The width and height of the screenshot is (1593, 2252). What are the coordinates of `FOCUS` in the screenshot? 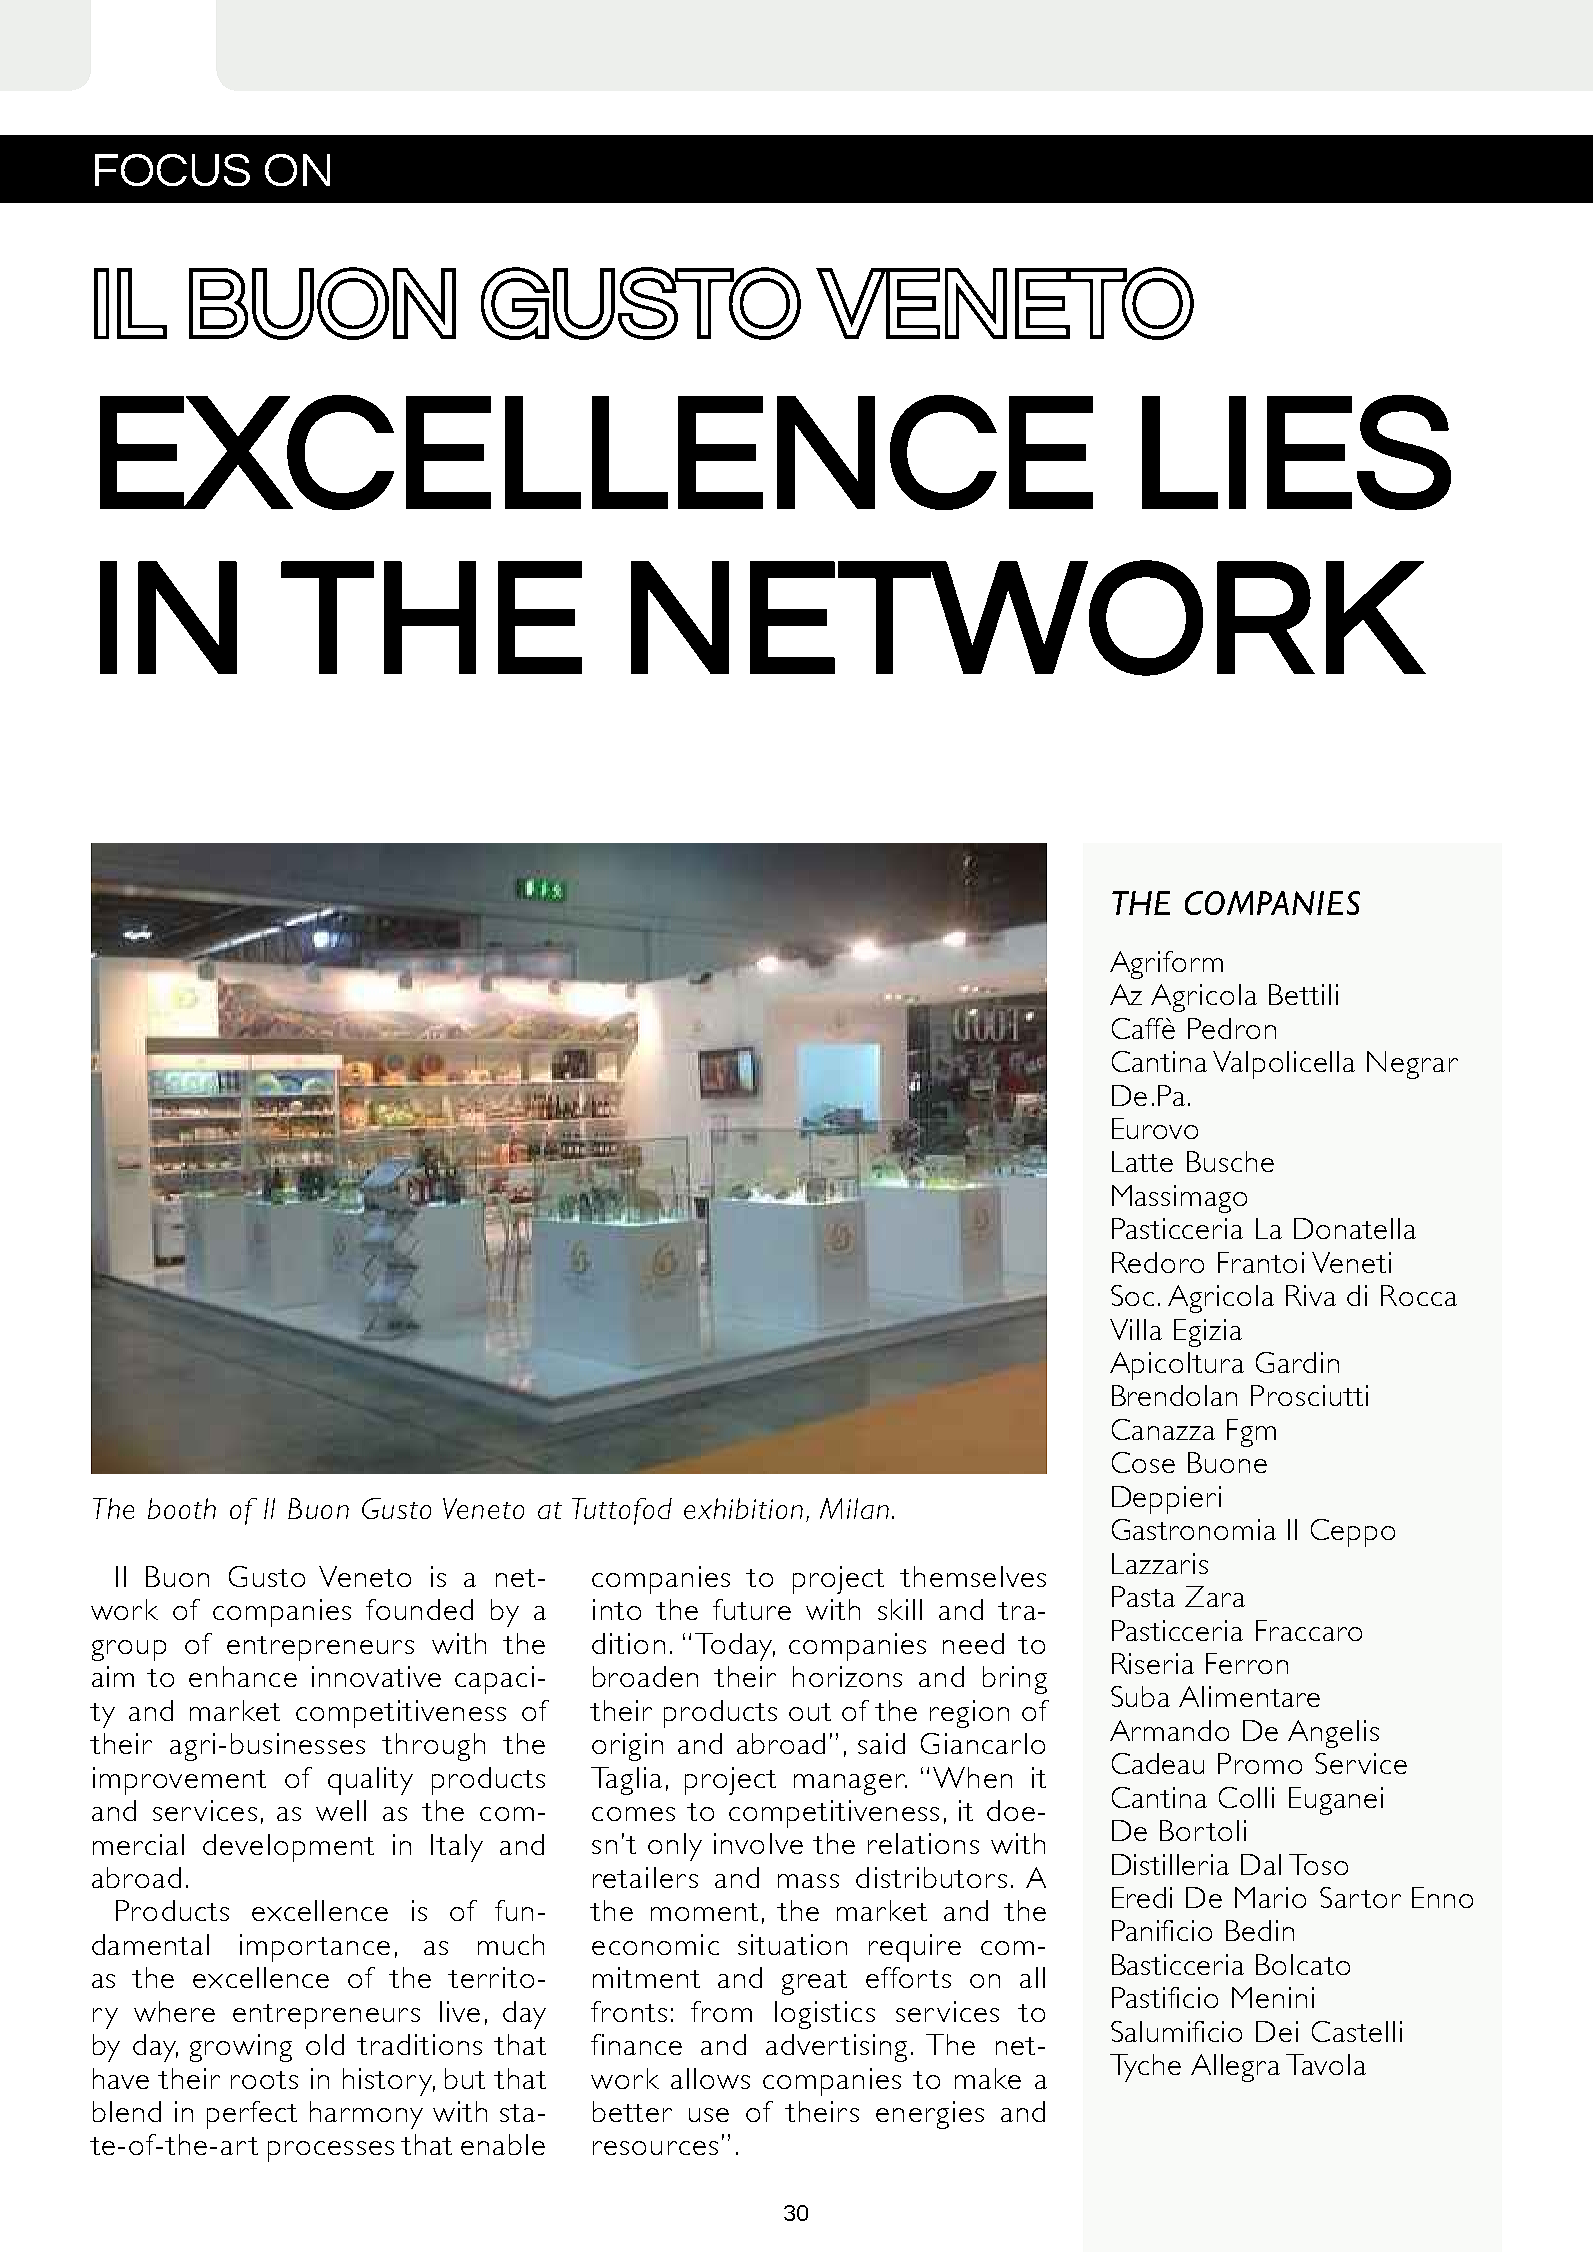 It's located at (172, 170).
